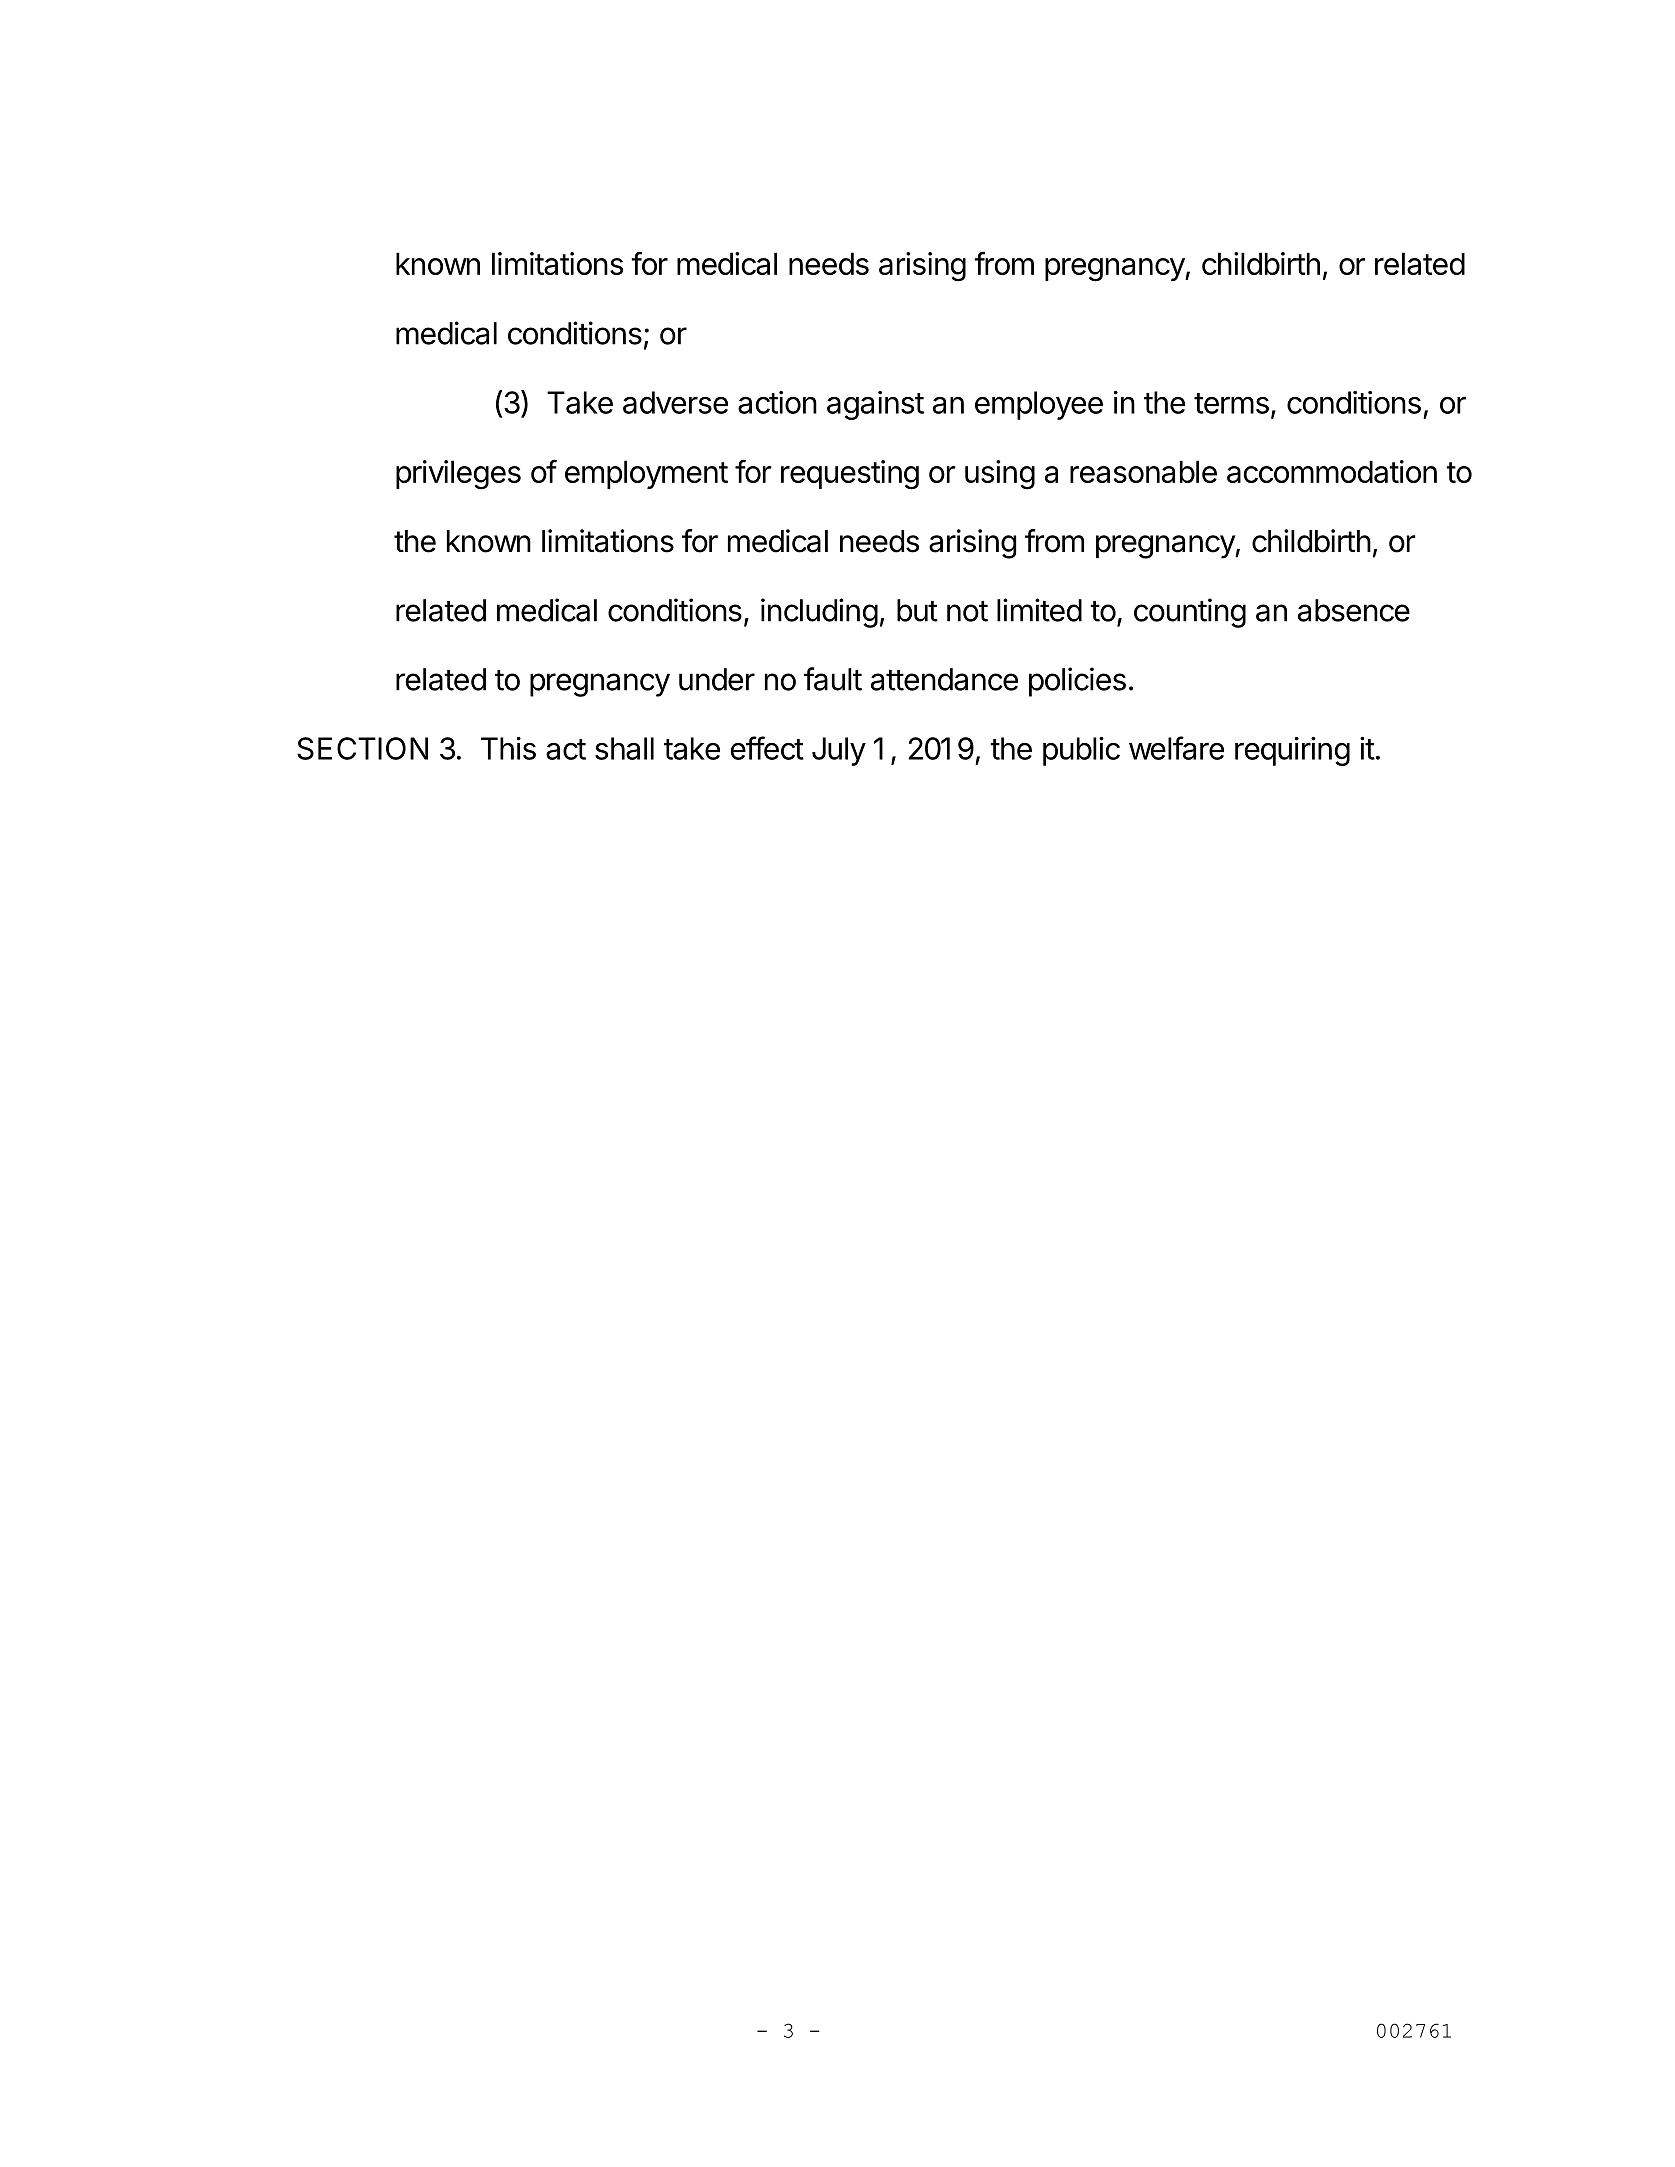  Describe the element at coordinates (508, 748) in the page. I see `This` at that location.
